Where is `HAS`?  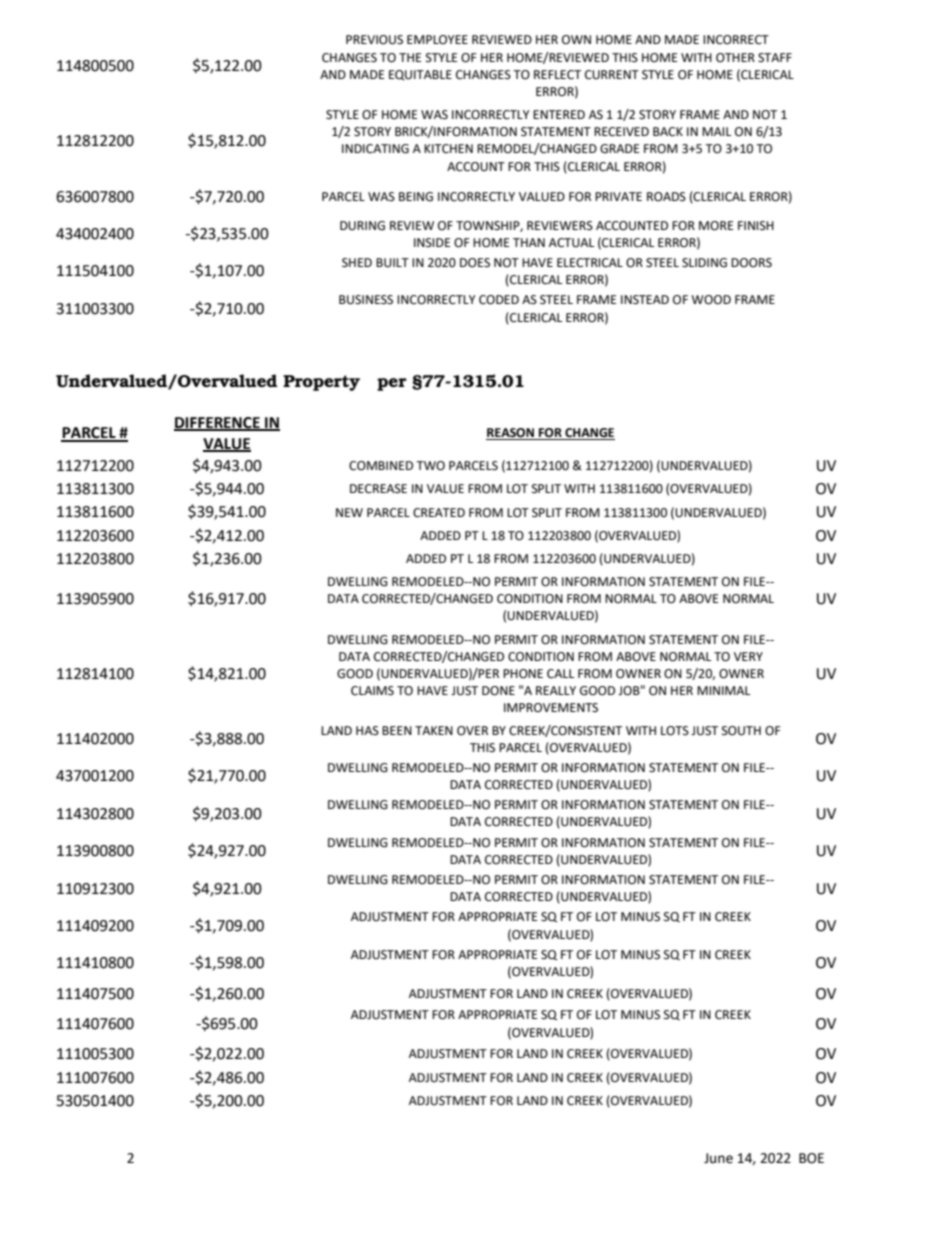
HAS is located at coordinates (367, 731).
